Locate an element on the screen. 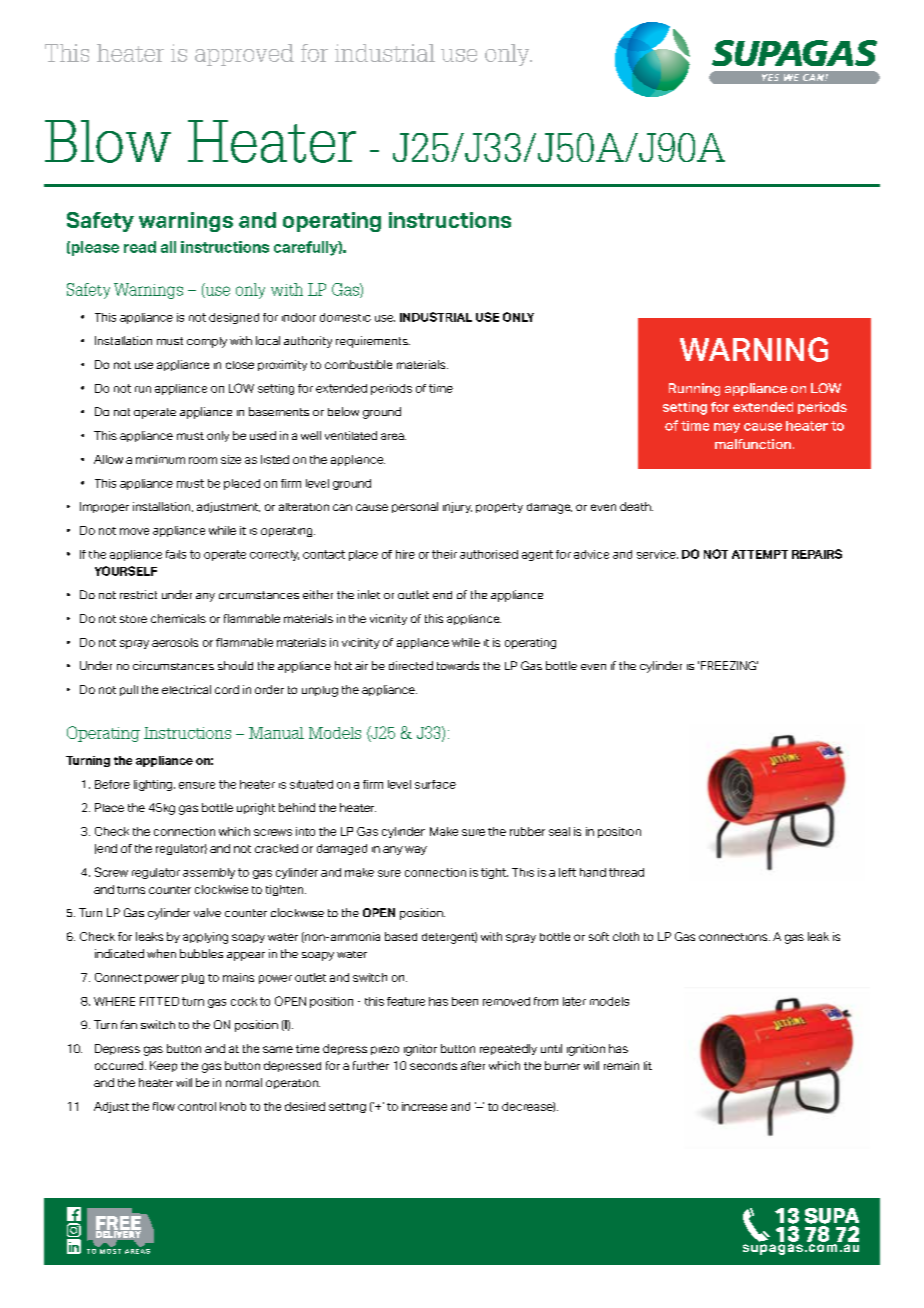 The height and width of the screenshot is (1308, 924). their is located at coordinates (444, 554).
